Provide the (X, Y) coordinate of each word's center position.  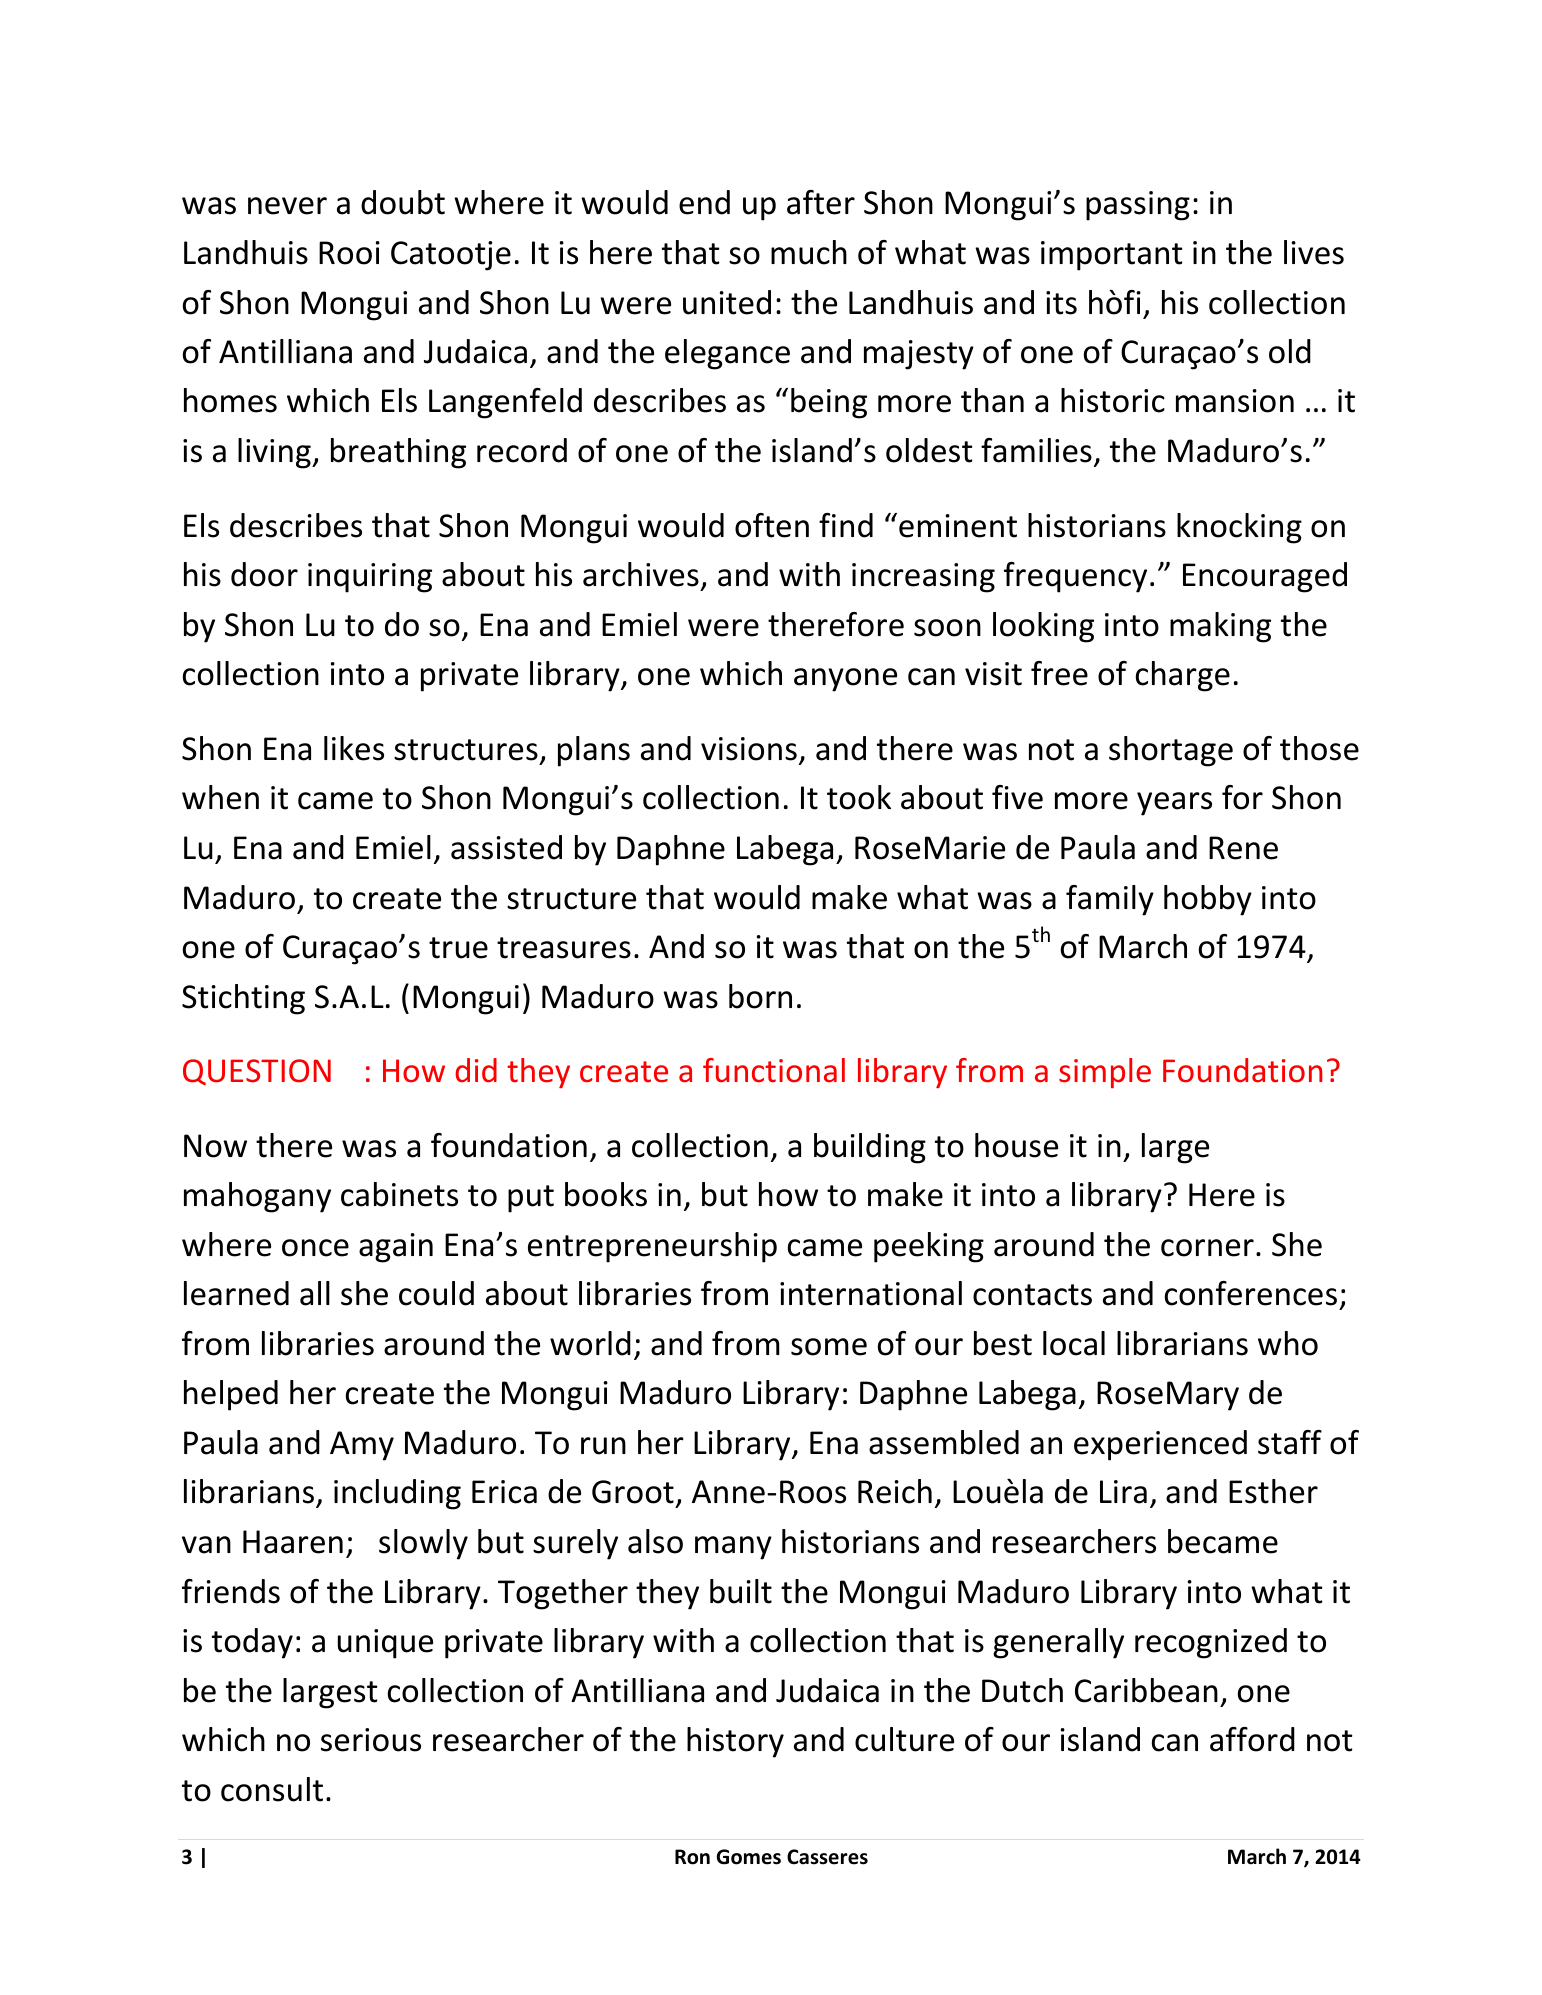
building (870, 1148)
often (772, 525)
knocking (1239, 528)
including (397, 1494)
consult (272, 1789)
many (733, 1548)
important (1112, 256)
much (809, 252)
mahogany (257, 1197)
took (859, 797)
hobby (1208, 900)
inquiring (370, 578)
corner (1207, 1248)
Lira (1123, 1492)
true (458, 948)
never (287, 206)
